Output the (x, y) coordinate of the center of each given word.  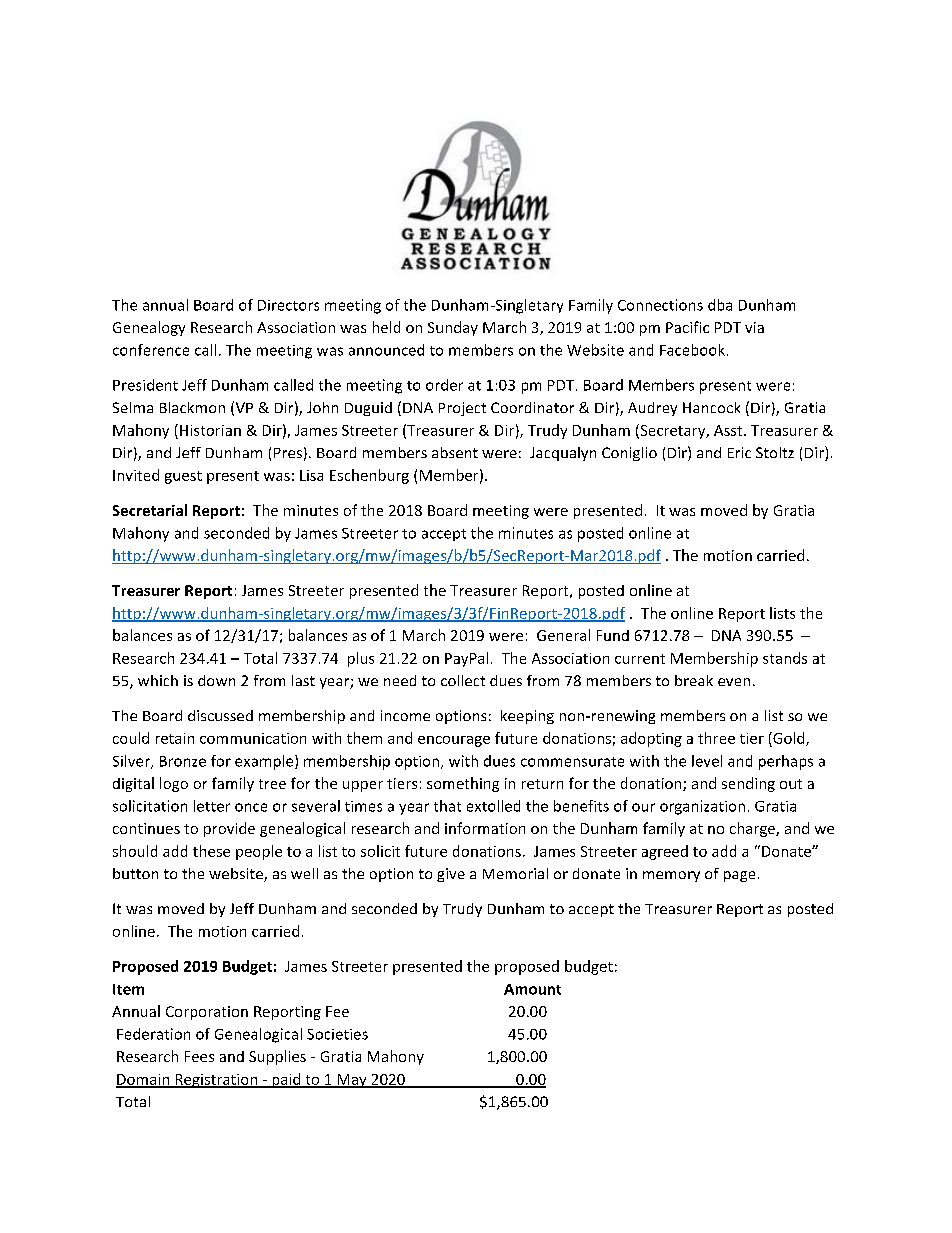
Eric (739, 452)
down (216, 680)
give (451, 875)
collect (463, 680)
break (694, 680)
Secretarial (150, 510)
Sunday (453, 328)
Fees (199, 1056)
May (352, 1081)
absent (455, 452)
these (211, 851)
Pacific (687, 327)
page (739, 876)
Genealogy (149, 328)
